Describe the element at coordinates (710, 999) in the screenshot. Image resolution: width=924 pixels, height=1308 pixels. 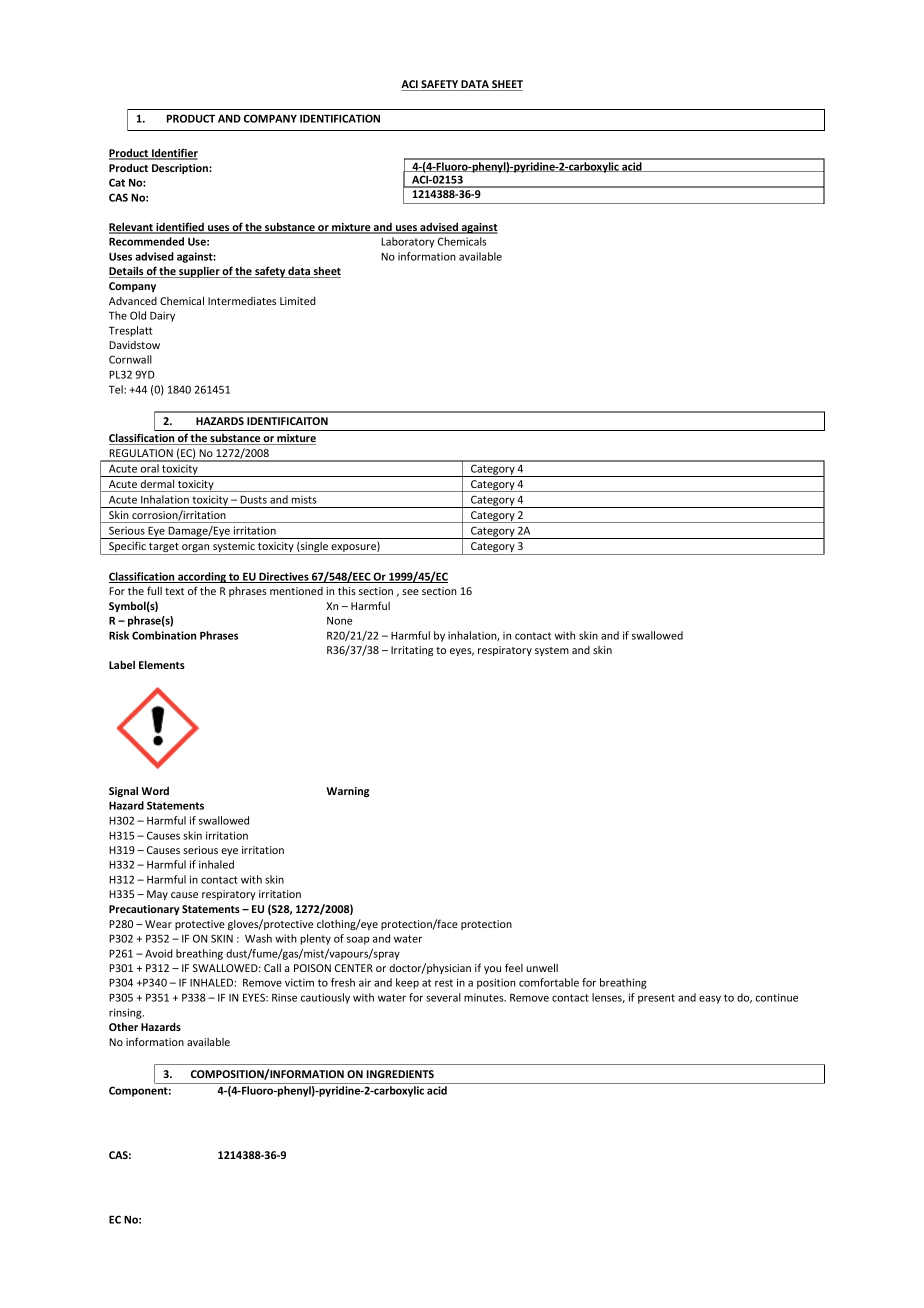
I see `easy` at that location.
